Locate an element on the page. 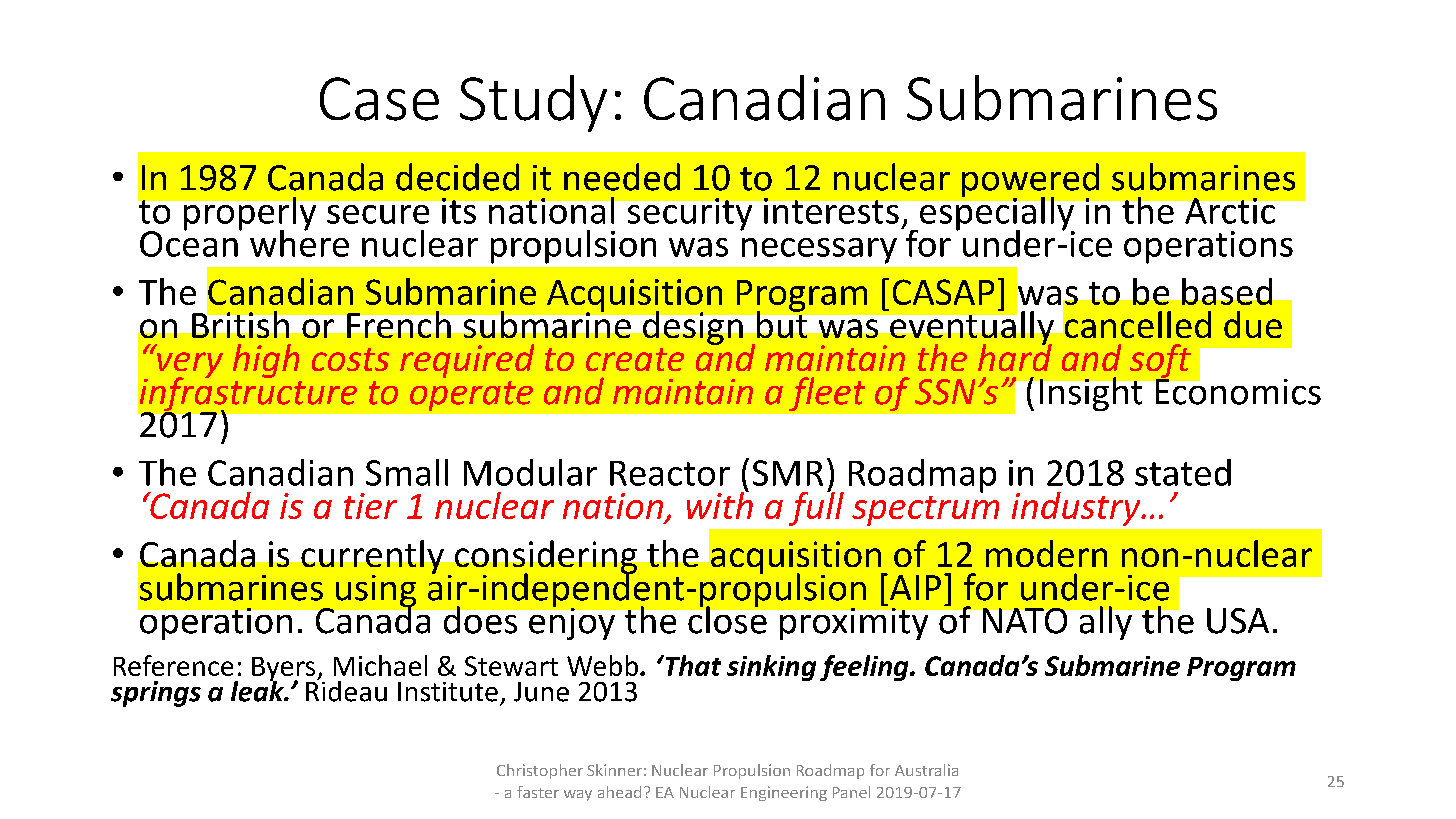  Arctic is located at coordinates (1230, 211).
